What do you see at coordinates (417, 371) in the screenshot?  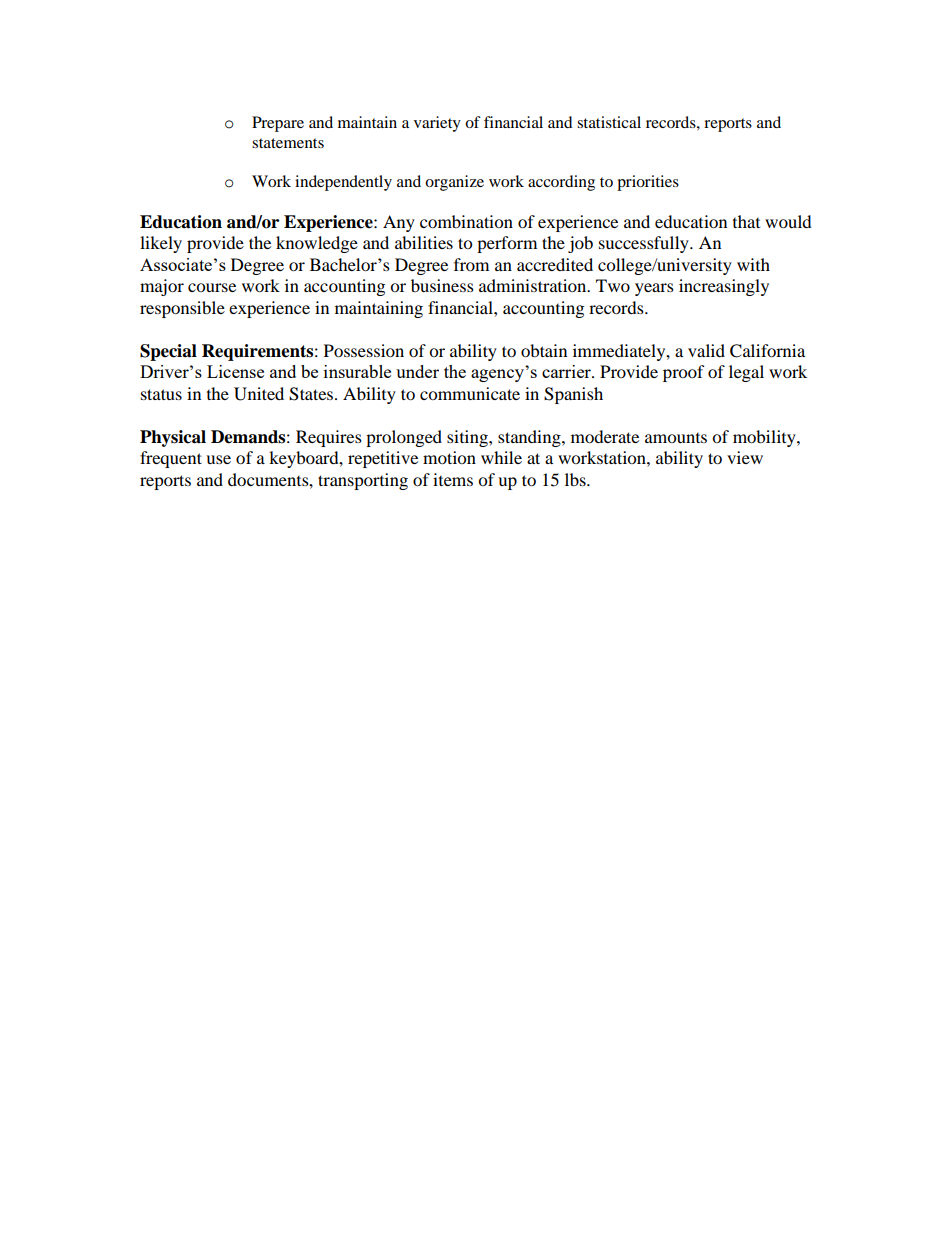 I see `under` at bounding box center [417, 371].
